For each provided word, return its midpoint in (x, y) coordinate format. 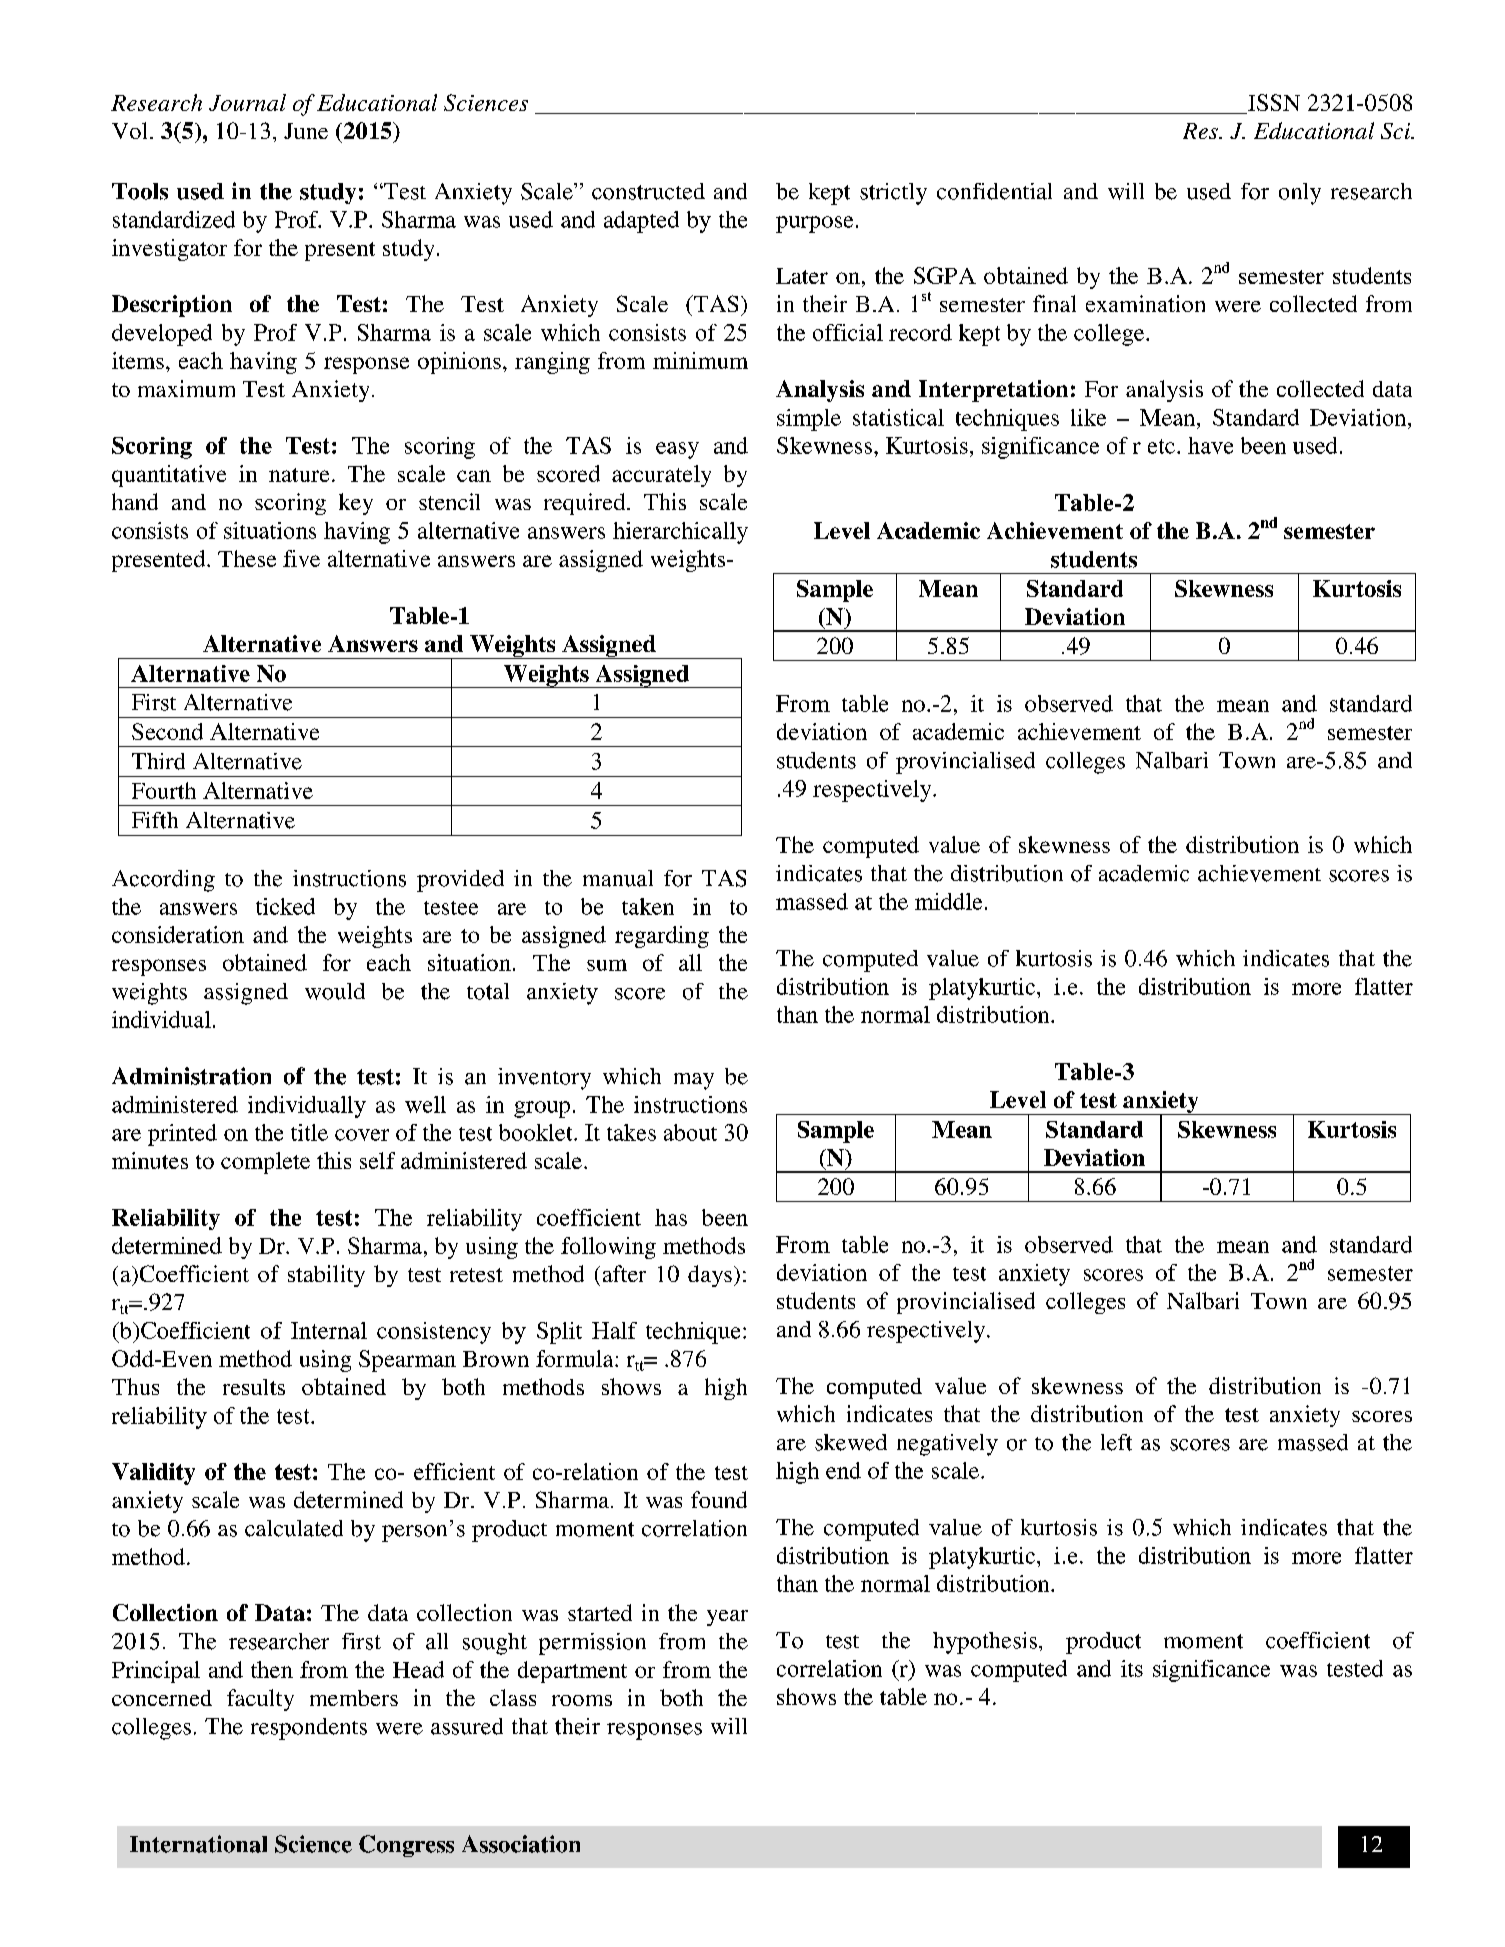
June (306, 131)
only (1300, 194)
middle (948, 901)
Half (614, 1330)
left (1116, 1442)
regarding (662, 937)
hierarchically (680, 533)
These (247, 558)
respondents (309, 1729)
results (254, 1387)
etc (1161, 446)
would (335, 991)
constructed (648, 191)
